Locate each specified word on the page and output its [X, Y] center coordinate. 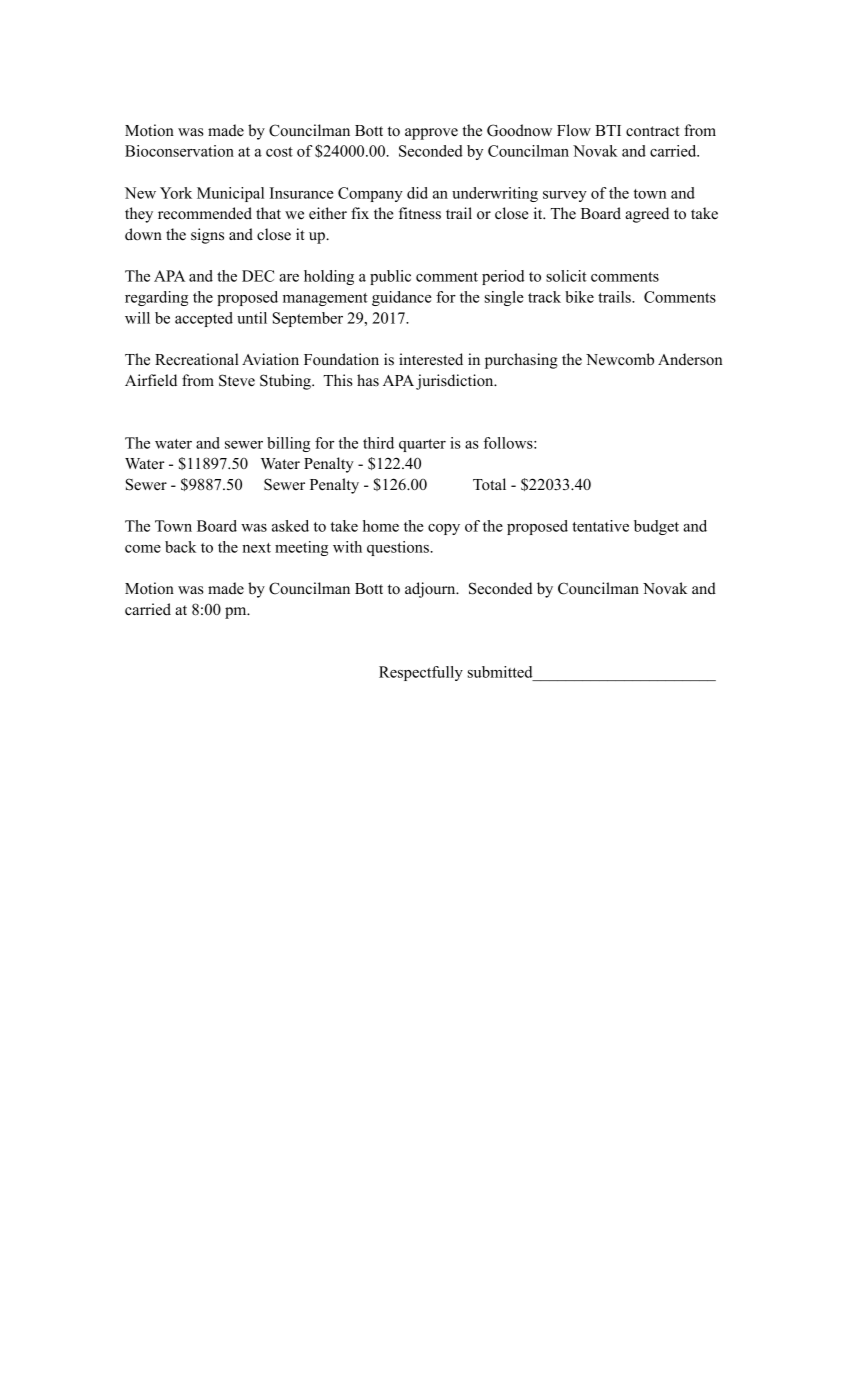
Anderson [690, 359]
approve [431, 134]
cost [279, 152]
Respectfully [421, 673]
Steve [237, 380]
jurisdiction [456, 382]
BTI [608, 130]
